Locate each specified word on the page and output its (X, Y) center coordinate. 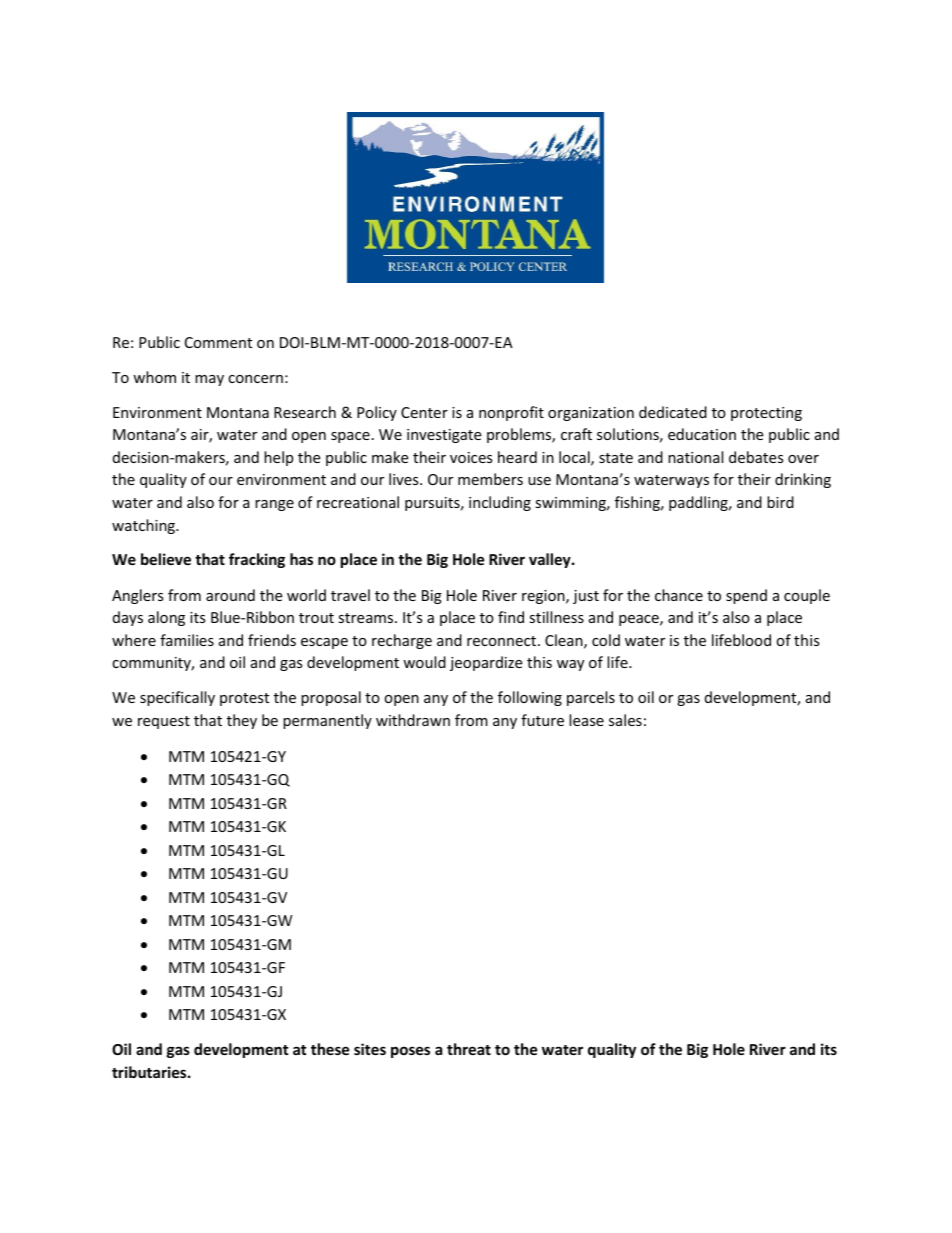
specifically (177, 698)
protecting (766, 414)
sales (625, 720)
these (330, 1049)
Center (424, 412)
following (530, 698)
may (209, 380)
